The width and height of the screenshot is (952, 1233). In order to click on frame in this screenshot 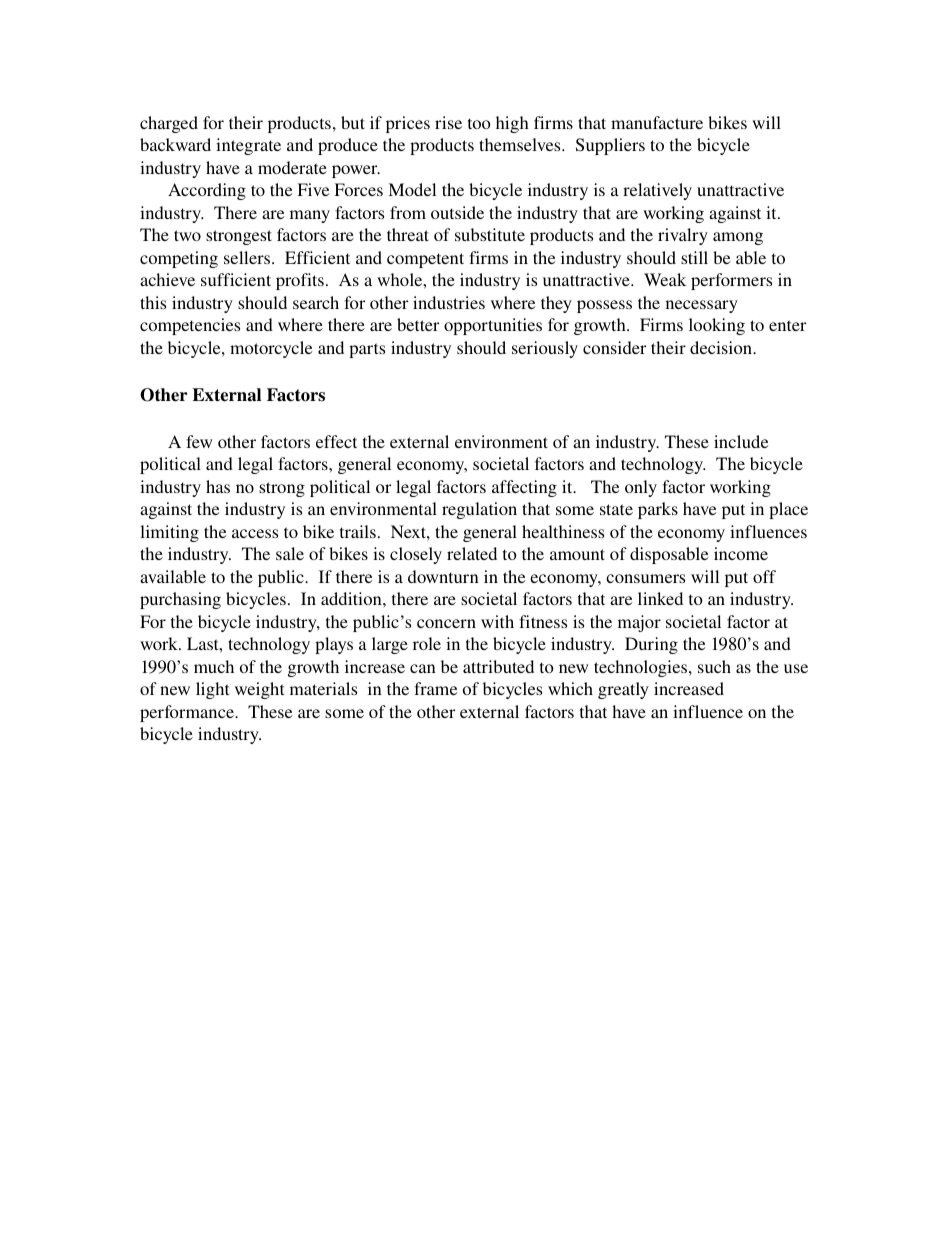, I will do `click(435, 688)`.
